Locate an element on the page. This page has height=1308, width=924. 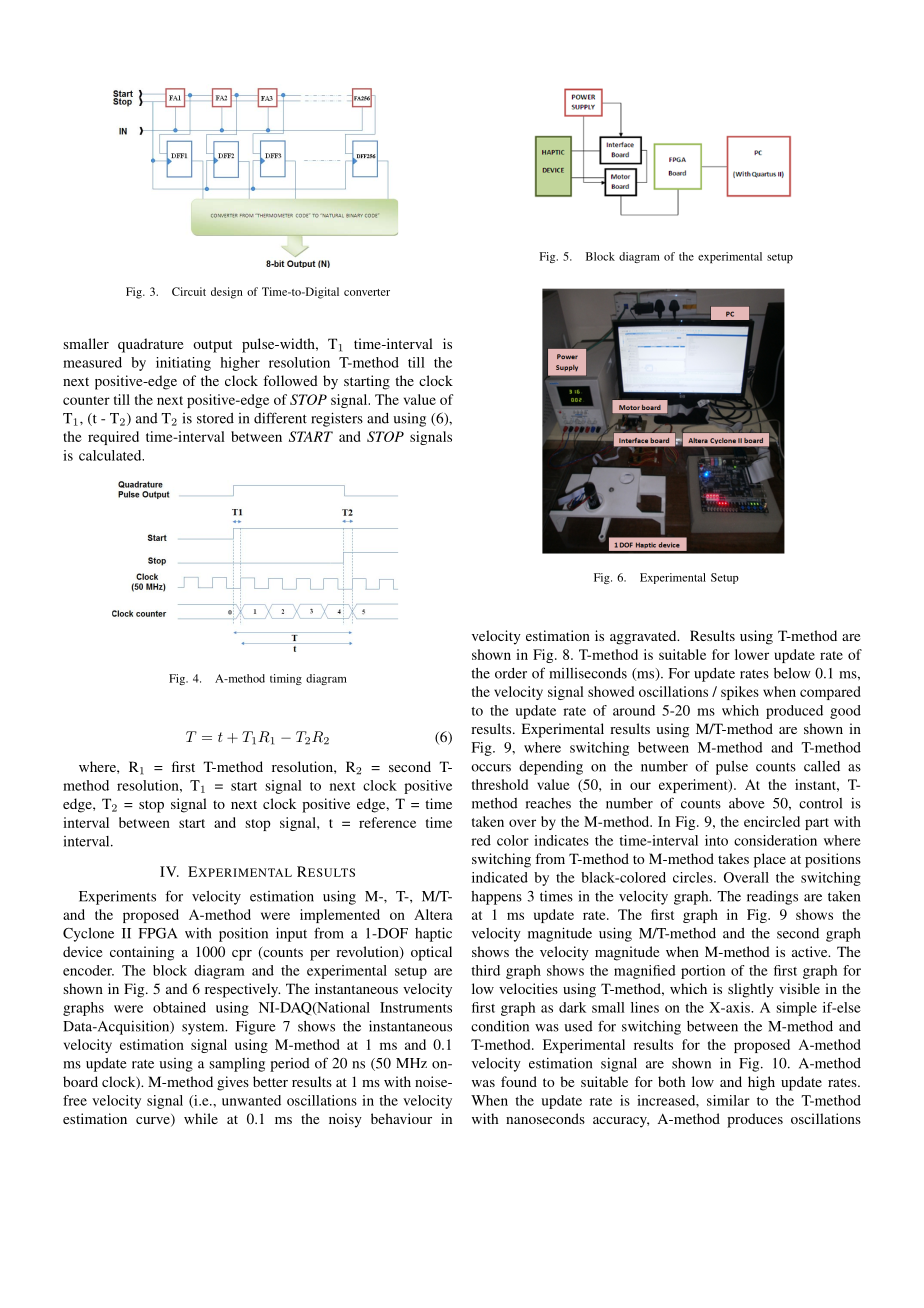
calculated is located at coordinates (111, 455).
